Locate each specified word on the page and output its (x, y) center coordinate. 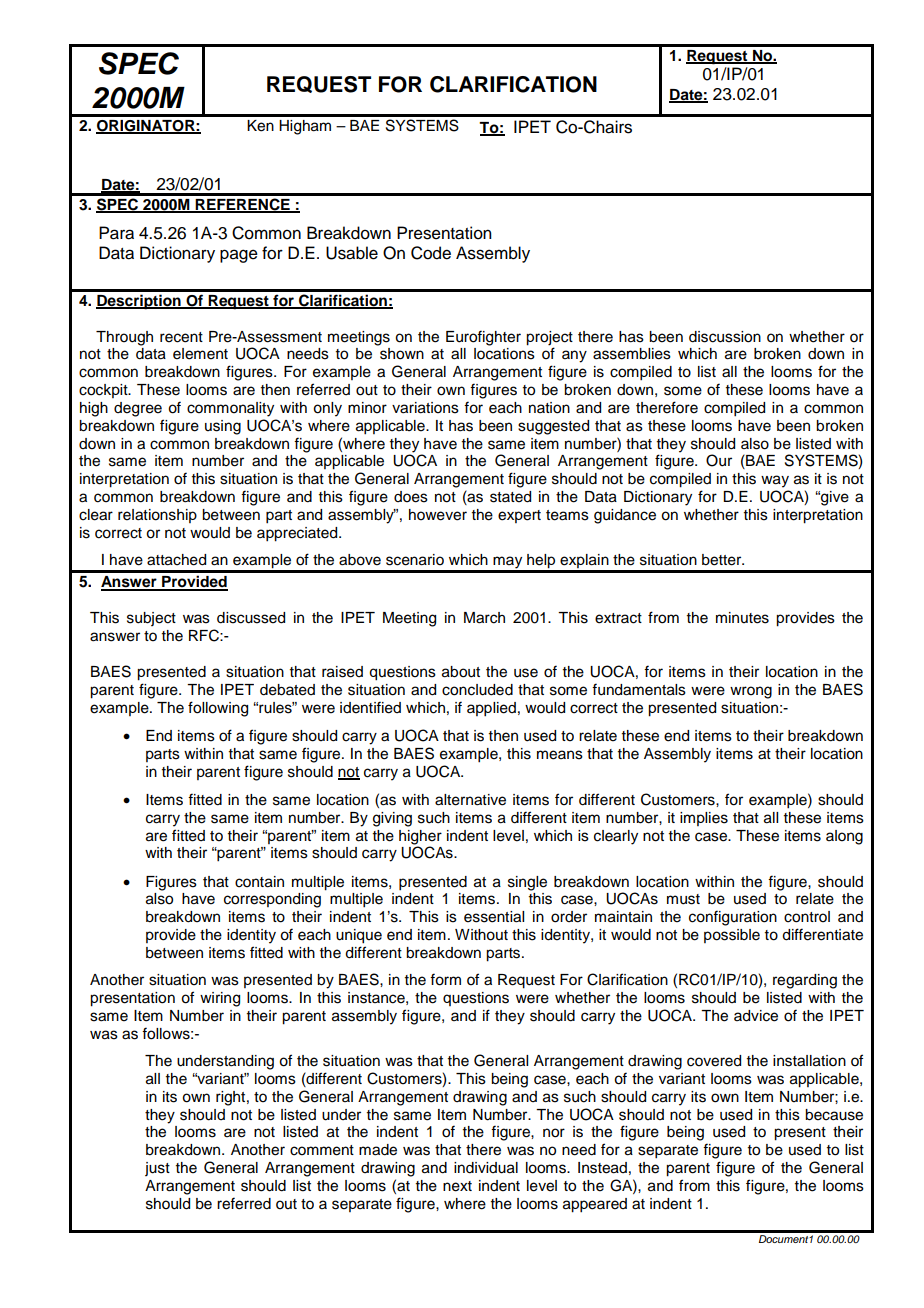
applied (491, 709)
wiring (220, 999)
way (775, 481)
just (157, 1169)
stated (510, 497)
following (218, 709)
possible (732, 936)
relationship (157, 516)
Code (431, 253)
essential (494, 917)
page (239, 256)
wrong (751, 692)
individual (486, 1168)
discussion (725, 337)
